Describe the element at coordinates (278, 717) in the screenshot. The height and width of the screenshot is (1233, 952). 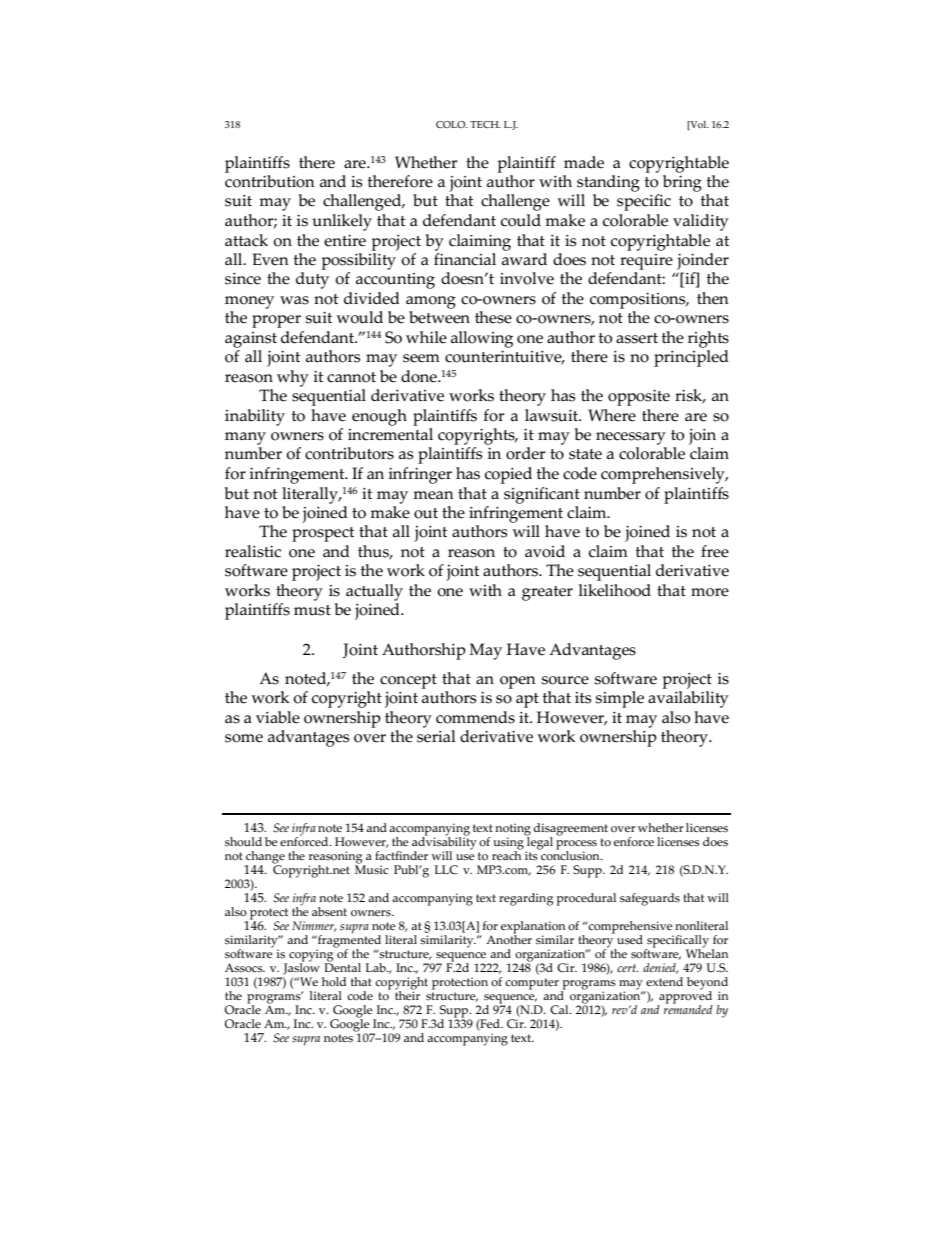
I see `viable` at that location.
